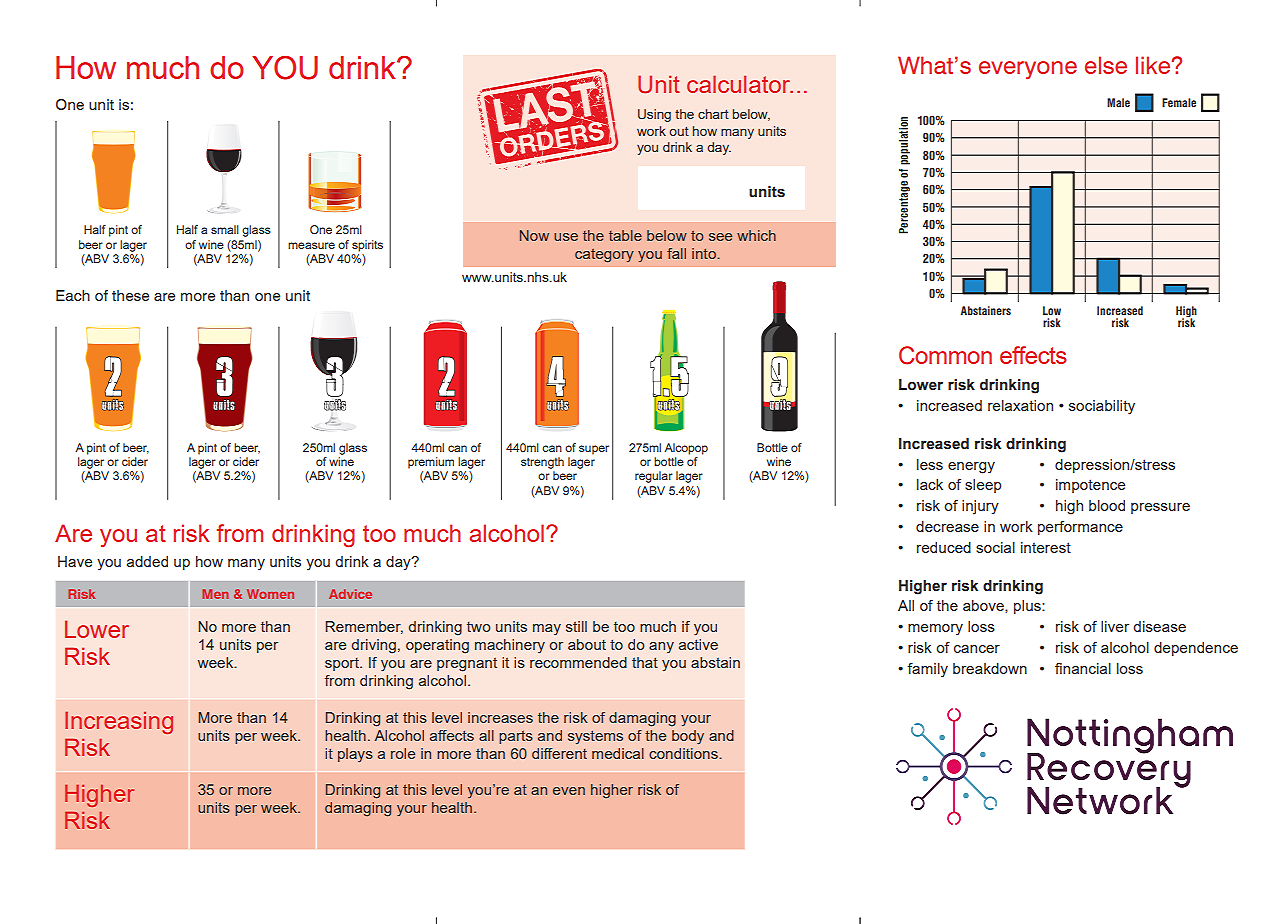 This screenshot has height=924, width=1288. Describe the element at coordinates (618, 753) in the screenshot. I see `medical` at that location.
